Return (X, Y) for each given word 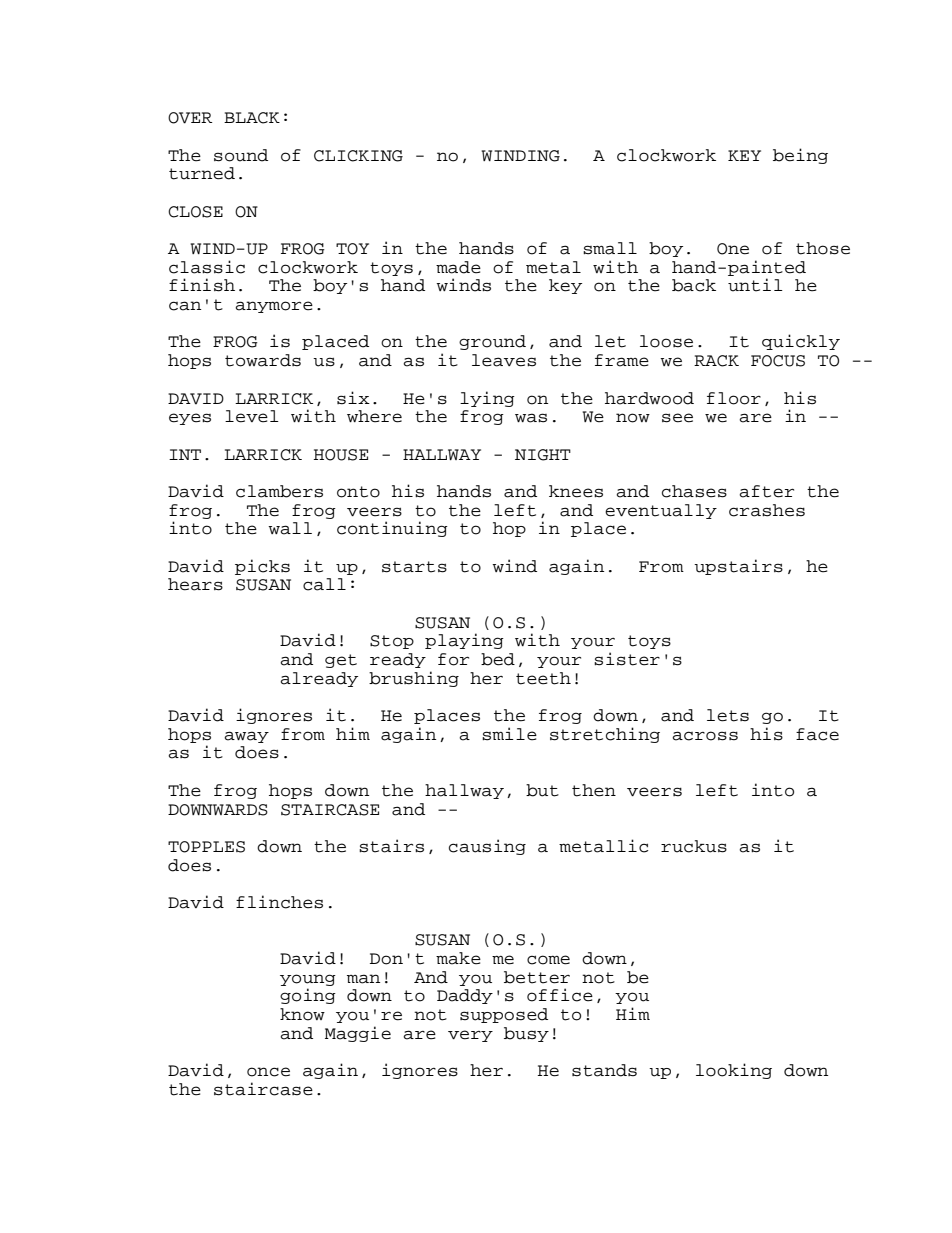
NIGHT (543, 455)
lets (728, 715)
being (800, 156)
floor (734, 398)
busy (526, 1034)
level (252, 416)
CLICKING (358, 156)
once (268, 1072)
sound (241, 155)
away (246, 737)
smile (509, 734)
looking (734, 1071)
